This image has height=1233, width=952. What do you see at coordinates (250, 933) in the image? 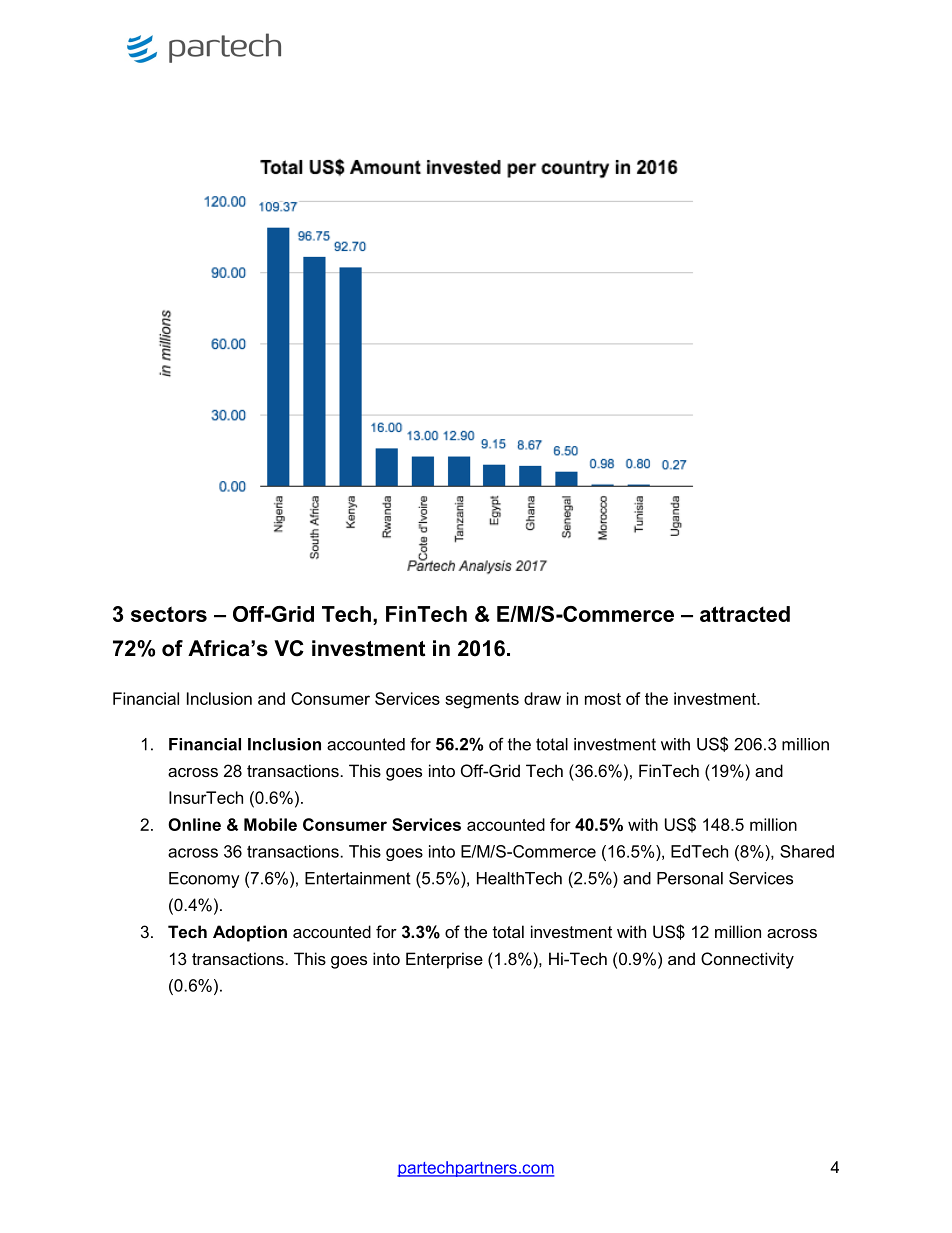
I see `Adoption` at bounding box center [250, 933].
